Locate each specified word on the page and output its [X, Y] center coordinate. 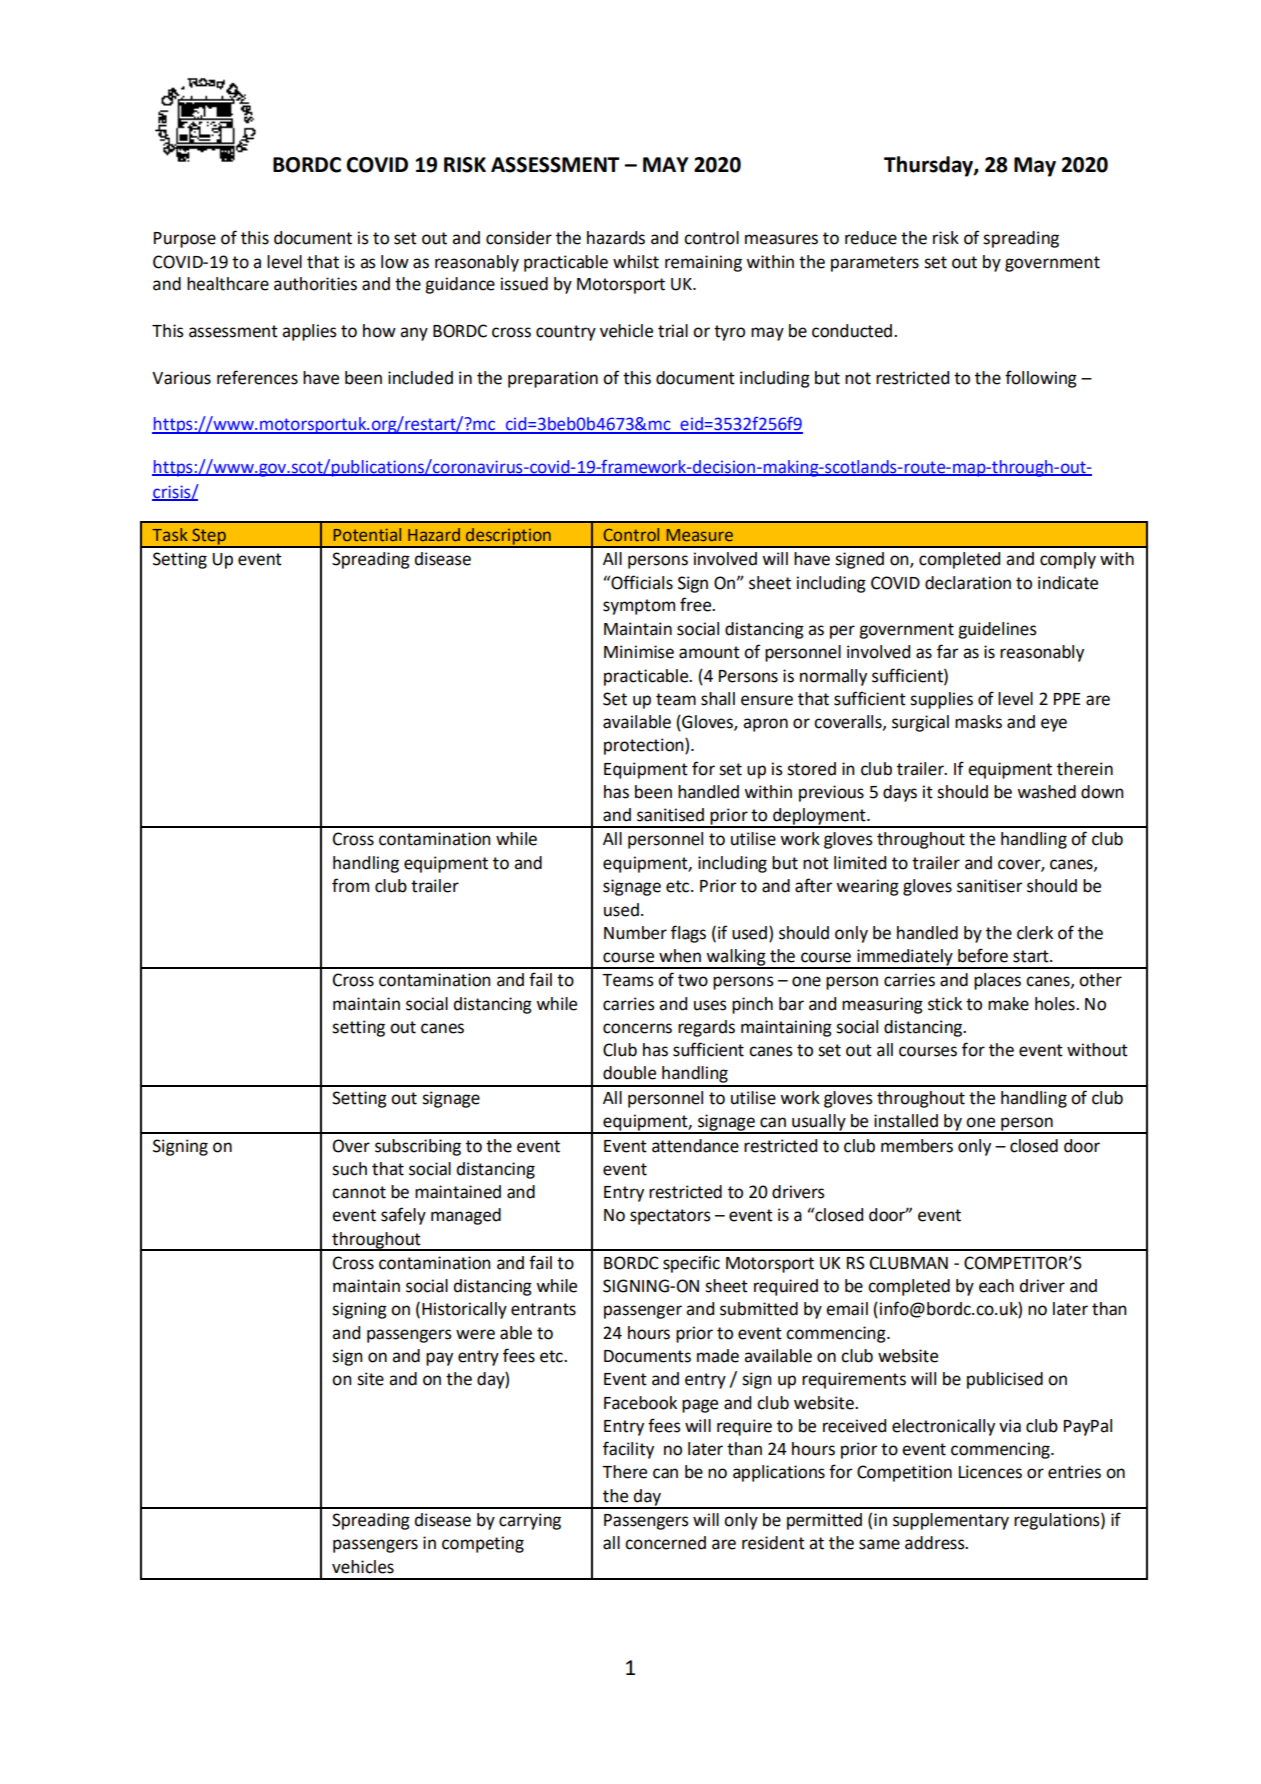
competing [483, 1544]
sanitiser [989, 886]
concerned [665, 1543]
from [350, 885]
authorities [315, 284]
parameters [875, 264]
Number [635, 933]
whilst [636, 262]
